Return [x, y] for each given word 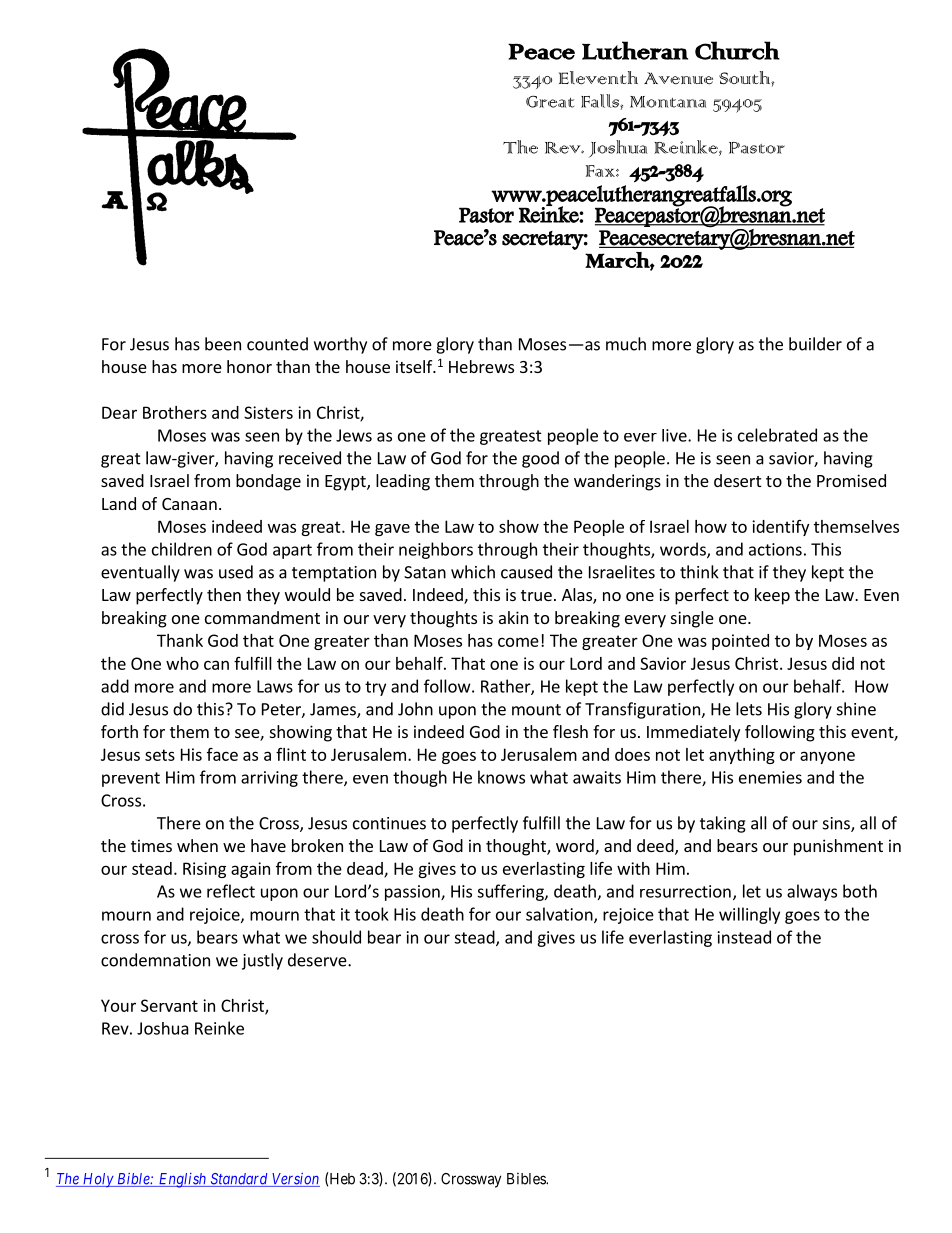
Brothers [175, 412]
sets [160, 755]
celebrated [777, 435]
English [183, 1180]
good [540, 459]
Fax [601, 171]
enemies [770, 777]
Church [737, 50]
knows [501, 777]
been [223, 344]
